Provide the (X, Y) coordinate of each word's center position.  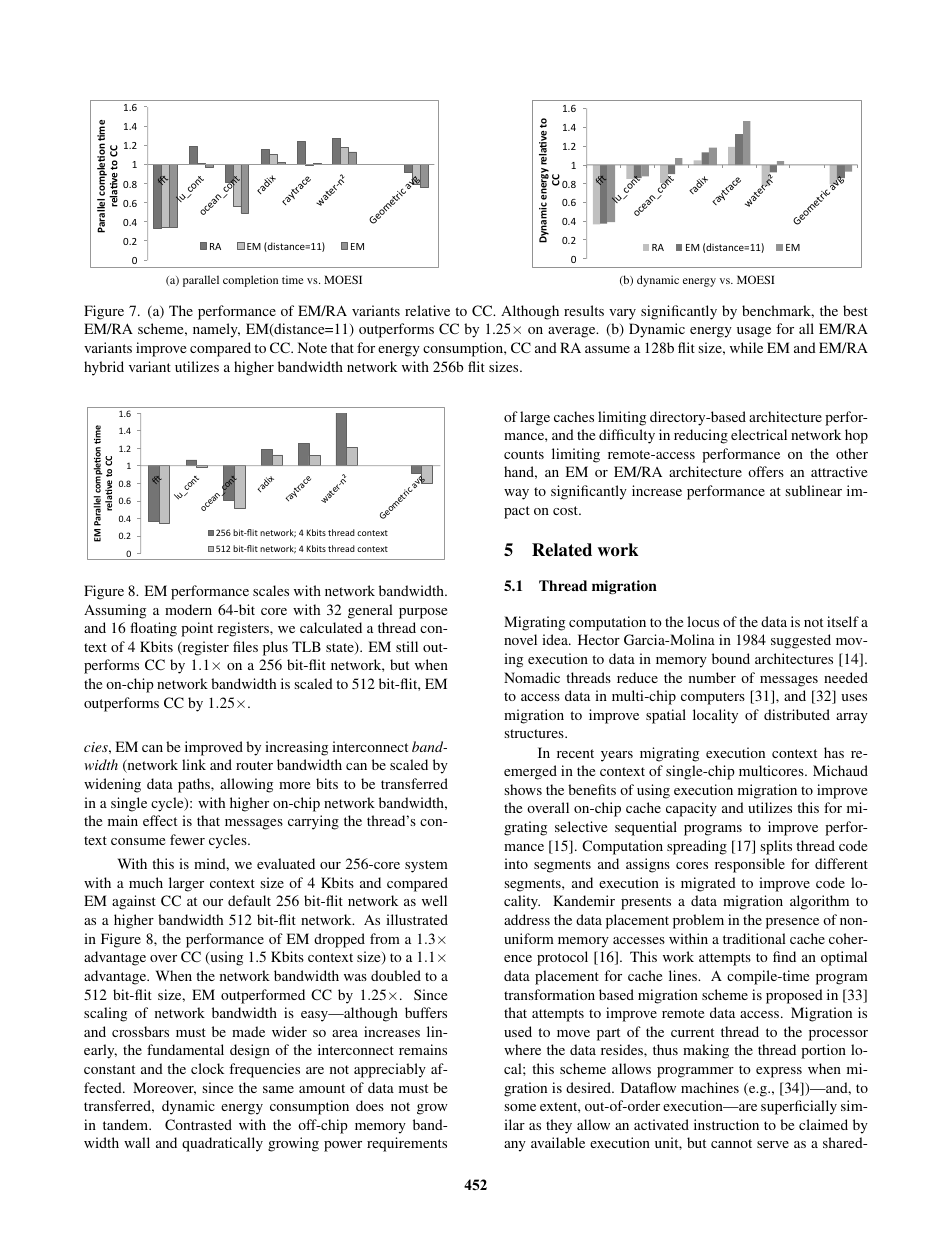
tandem (127, 1124)
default (249, 900)
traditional (754, 938)
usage (754, 332)
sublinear (813, 490)
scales (271, 590)
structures (535, 733)
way (516, 494)
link (194, 764)
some (520, 1107)
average (573, 332)
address (527, 919)
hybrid (104, 368)
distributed (797, 714)
